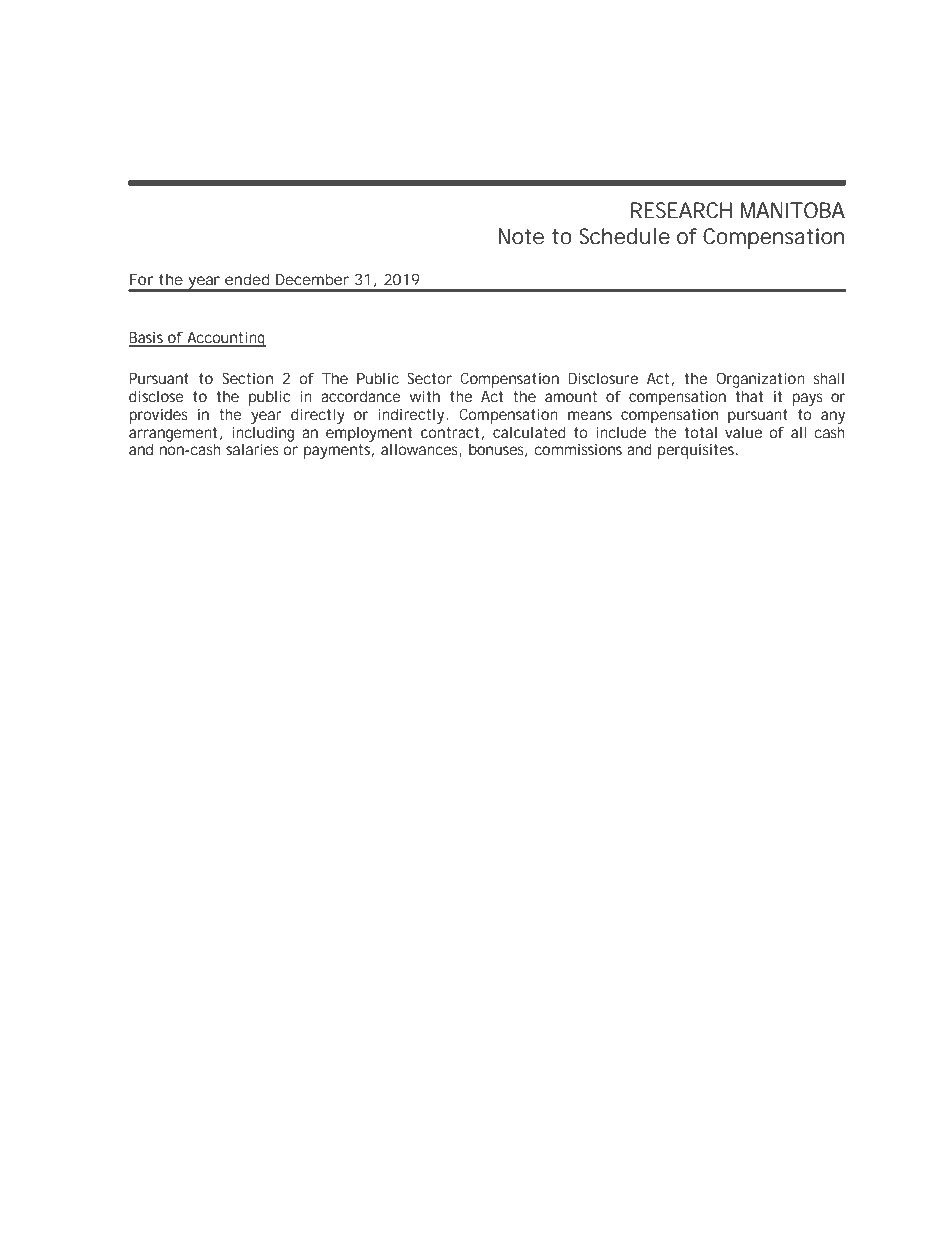 The height and width of the screenshot is (1233, 952). I want to click on Note, so click(521, 236).
